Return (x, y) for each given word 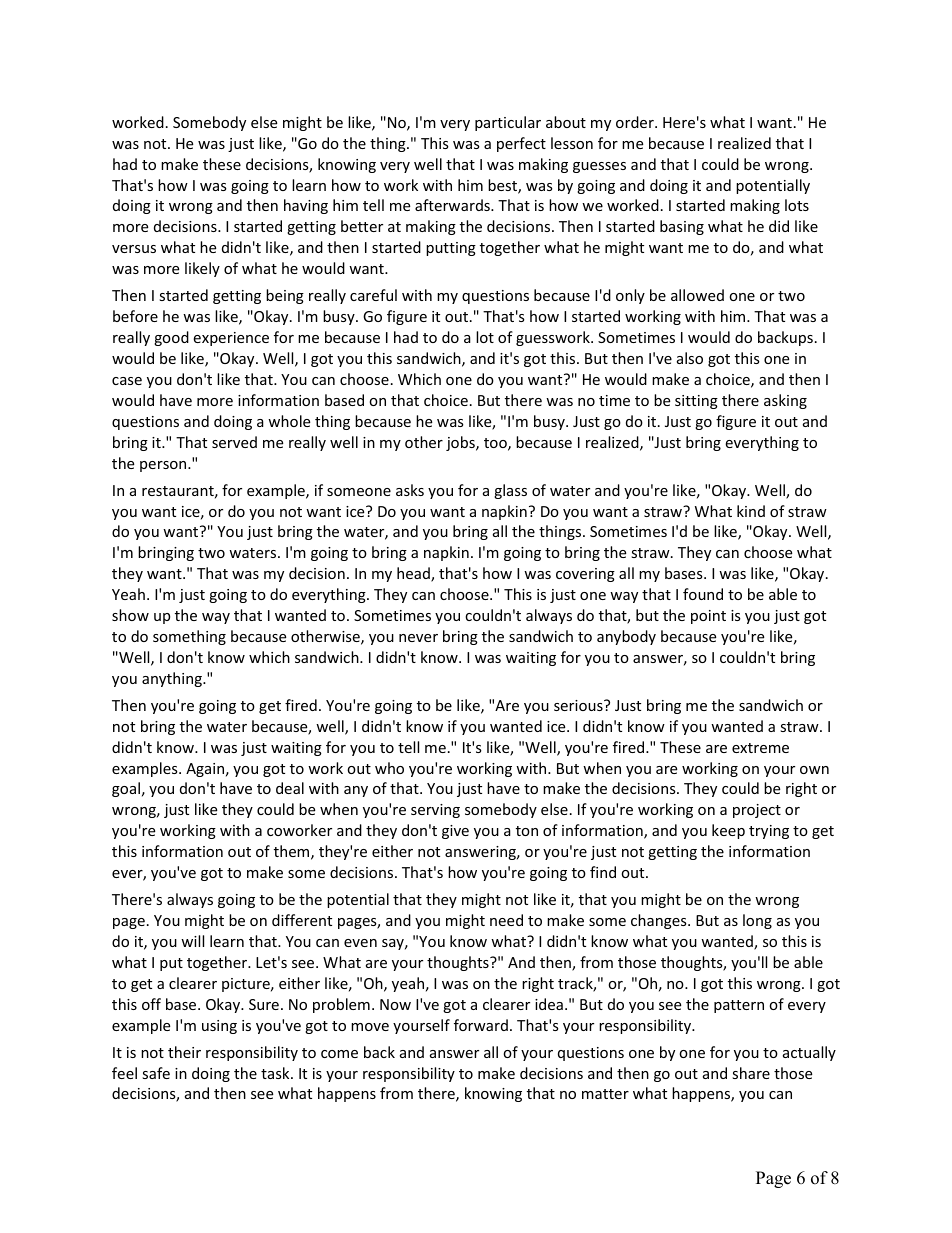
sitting (696, 402)
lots (797, 205)
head (414, 574)
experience (231, 339)
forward (481, 1025)
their (184, 1052)
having (306, 206)
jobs (461, 443)
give (455, 832)
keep (728, 831)
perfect (521, 144)
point (708, 617)
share (751, 1073)
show (130, 615)
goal (126, 789)
